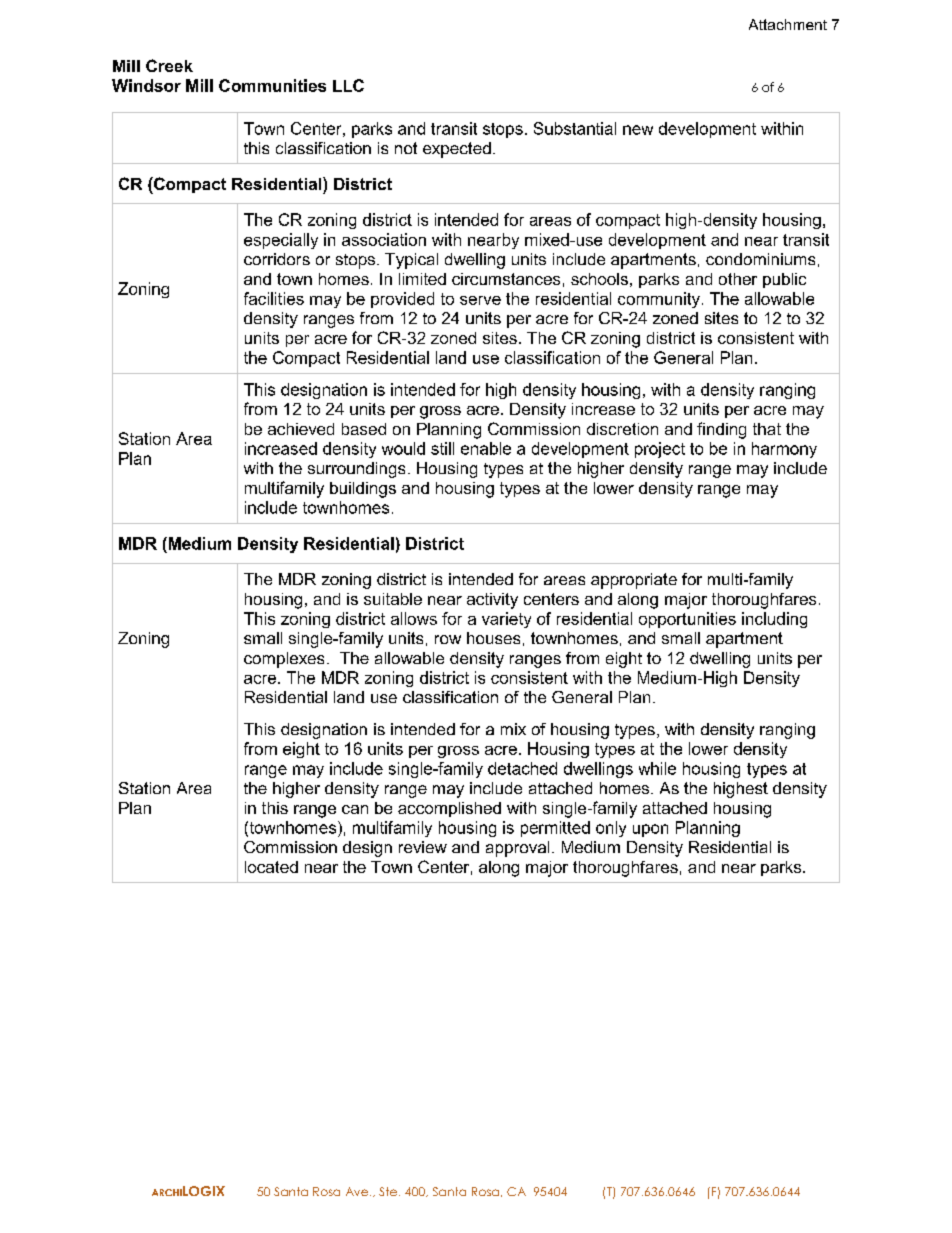 This page has height=1233, width=952. What do you see at coordinates (650, 830) in the page?
I see `upon` at bounding box center [650, 830].
